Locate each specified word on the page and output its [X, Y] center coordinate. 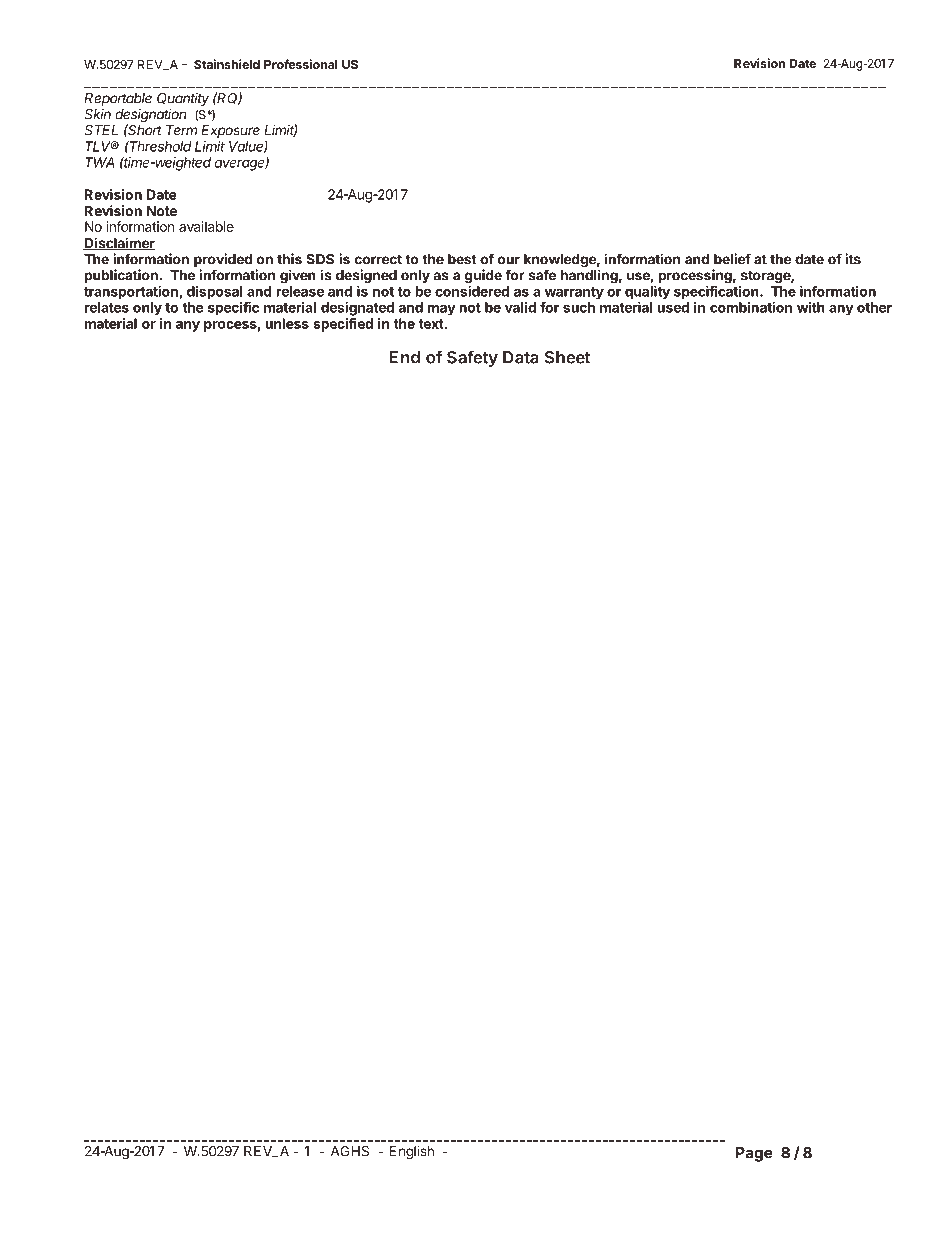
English [412, 1153]
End [404, 357]
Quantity [183, 99]
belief [732, 259]
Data [521, 357]
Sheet [567, 357]
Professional [301, 64]
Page [754, 1154]
